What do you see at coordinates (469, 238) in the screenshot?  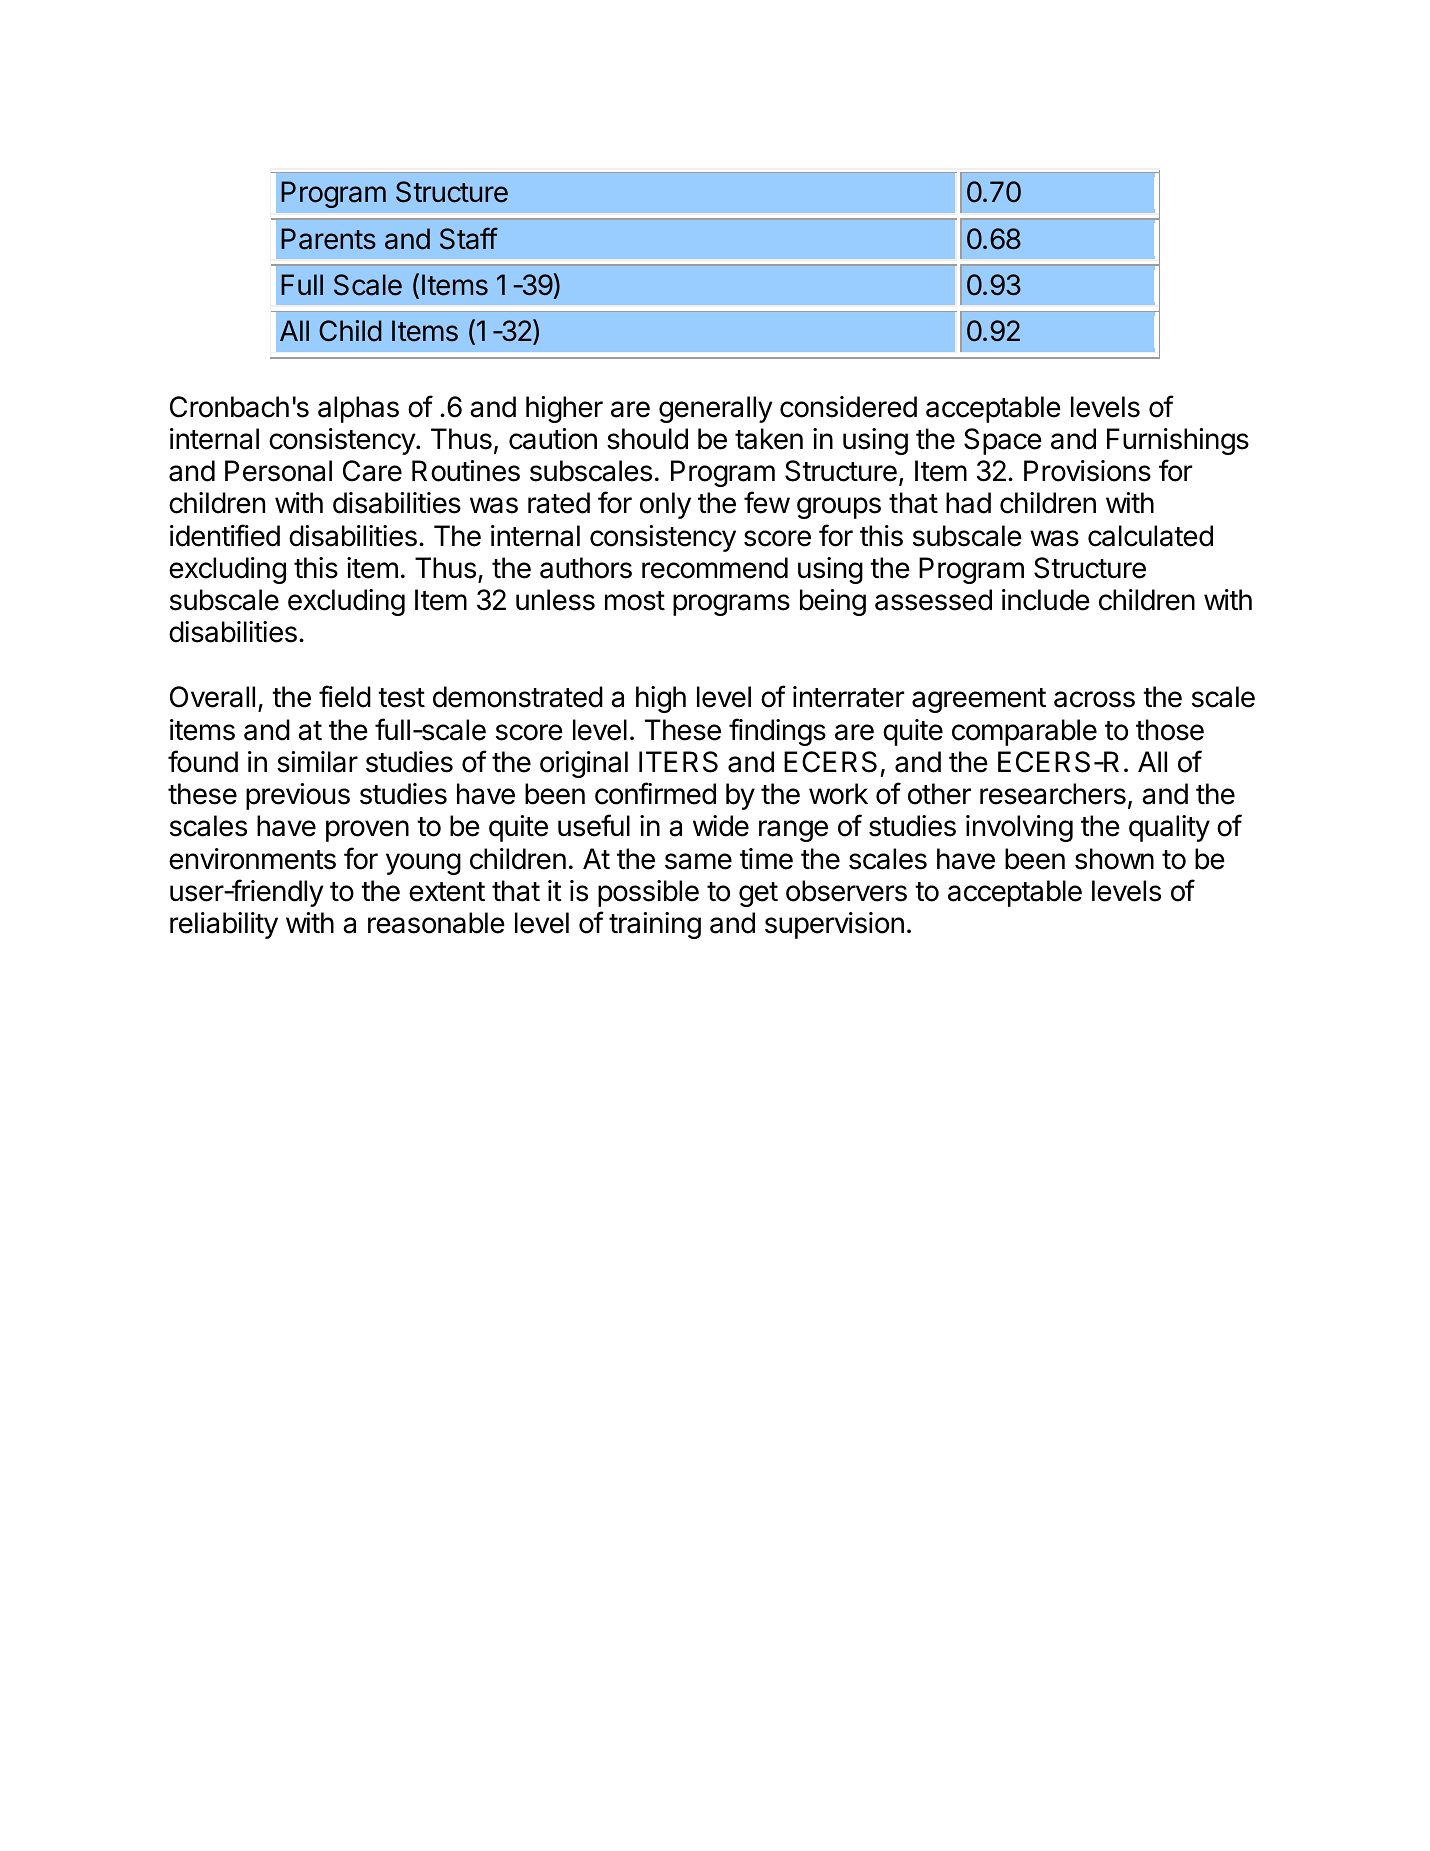 I see `Staff` at bounding box center [469, 238].
